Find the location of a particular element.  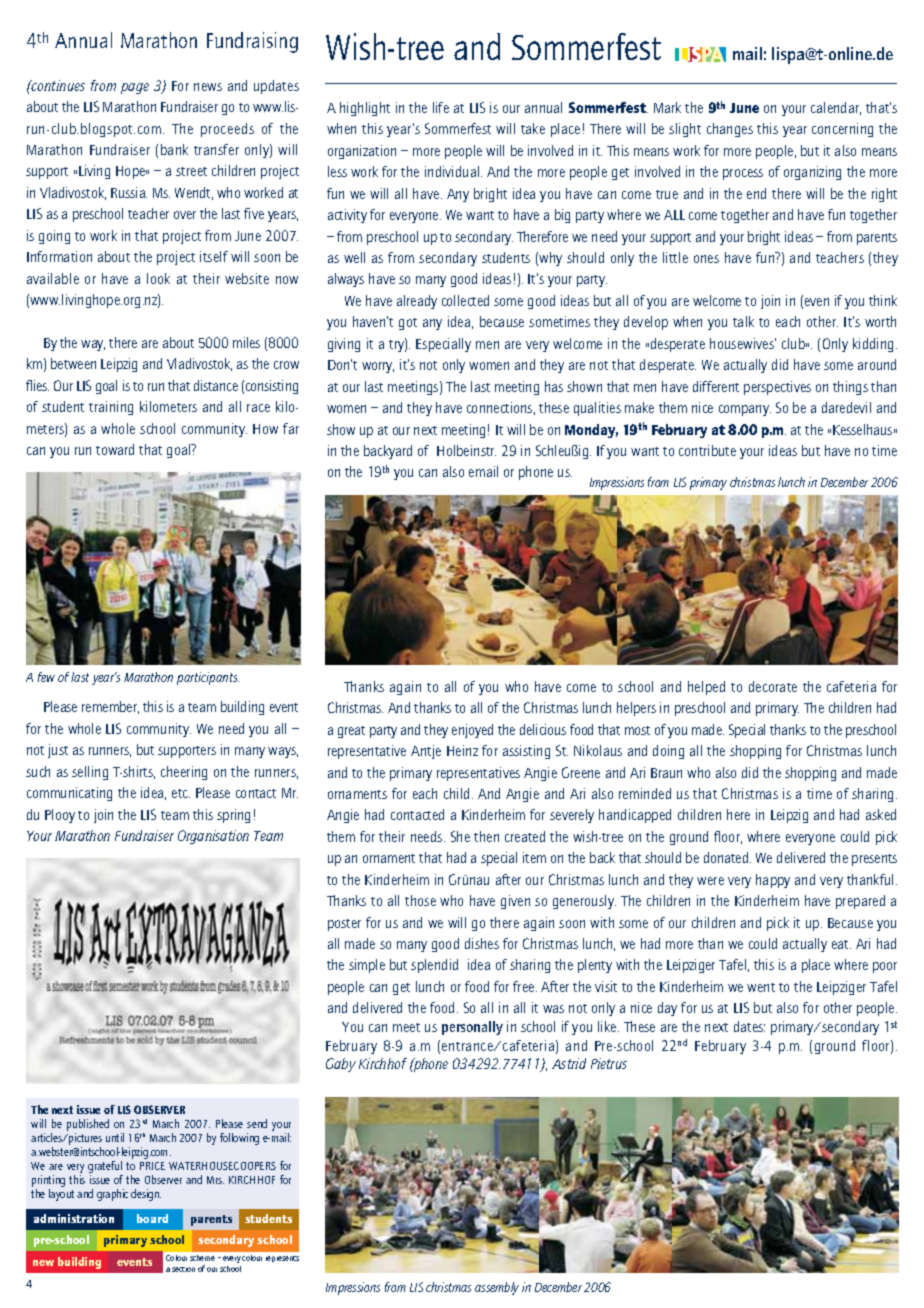

board is located at coordinates (152, 1218).
